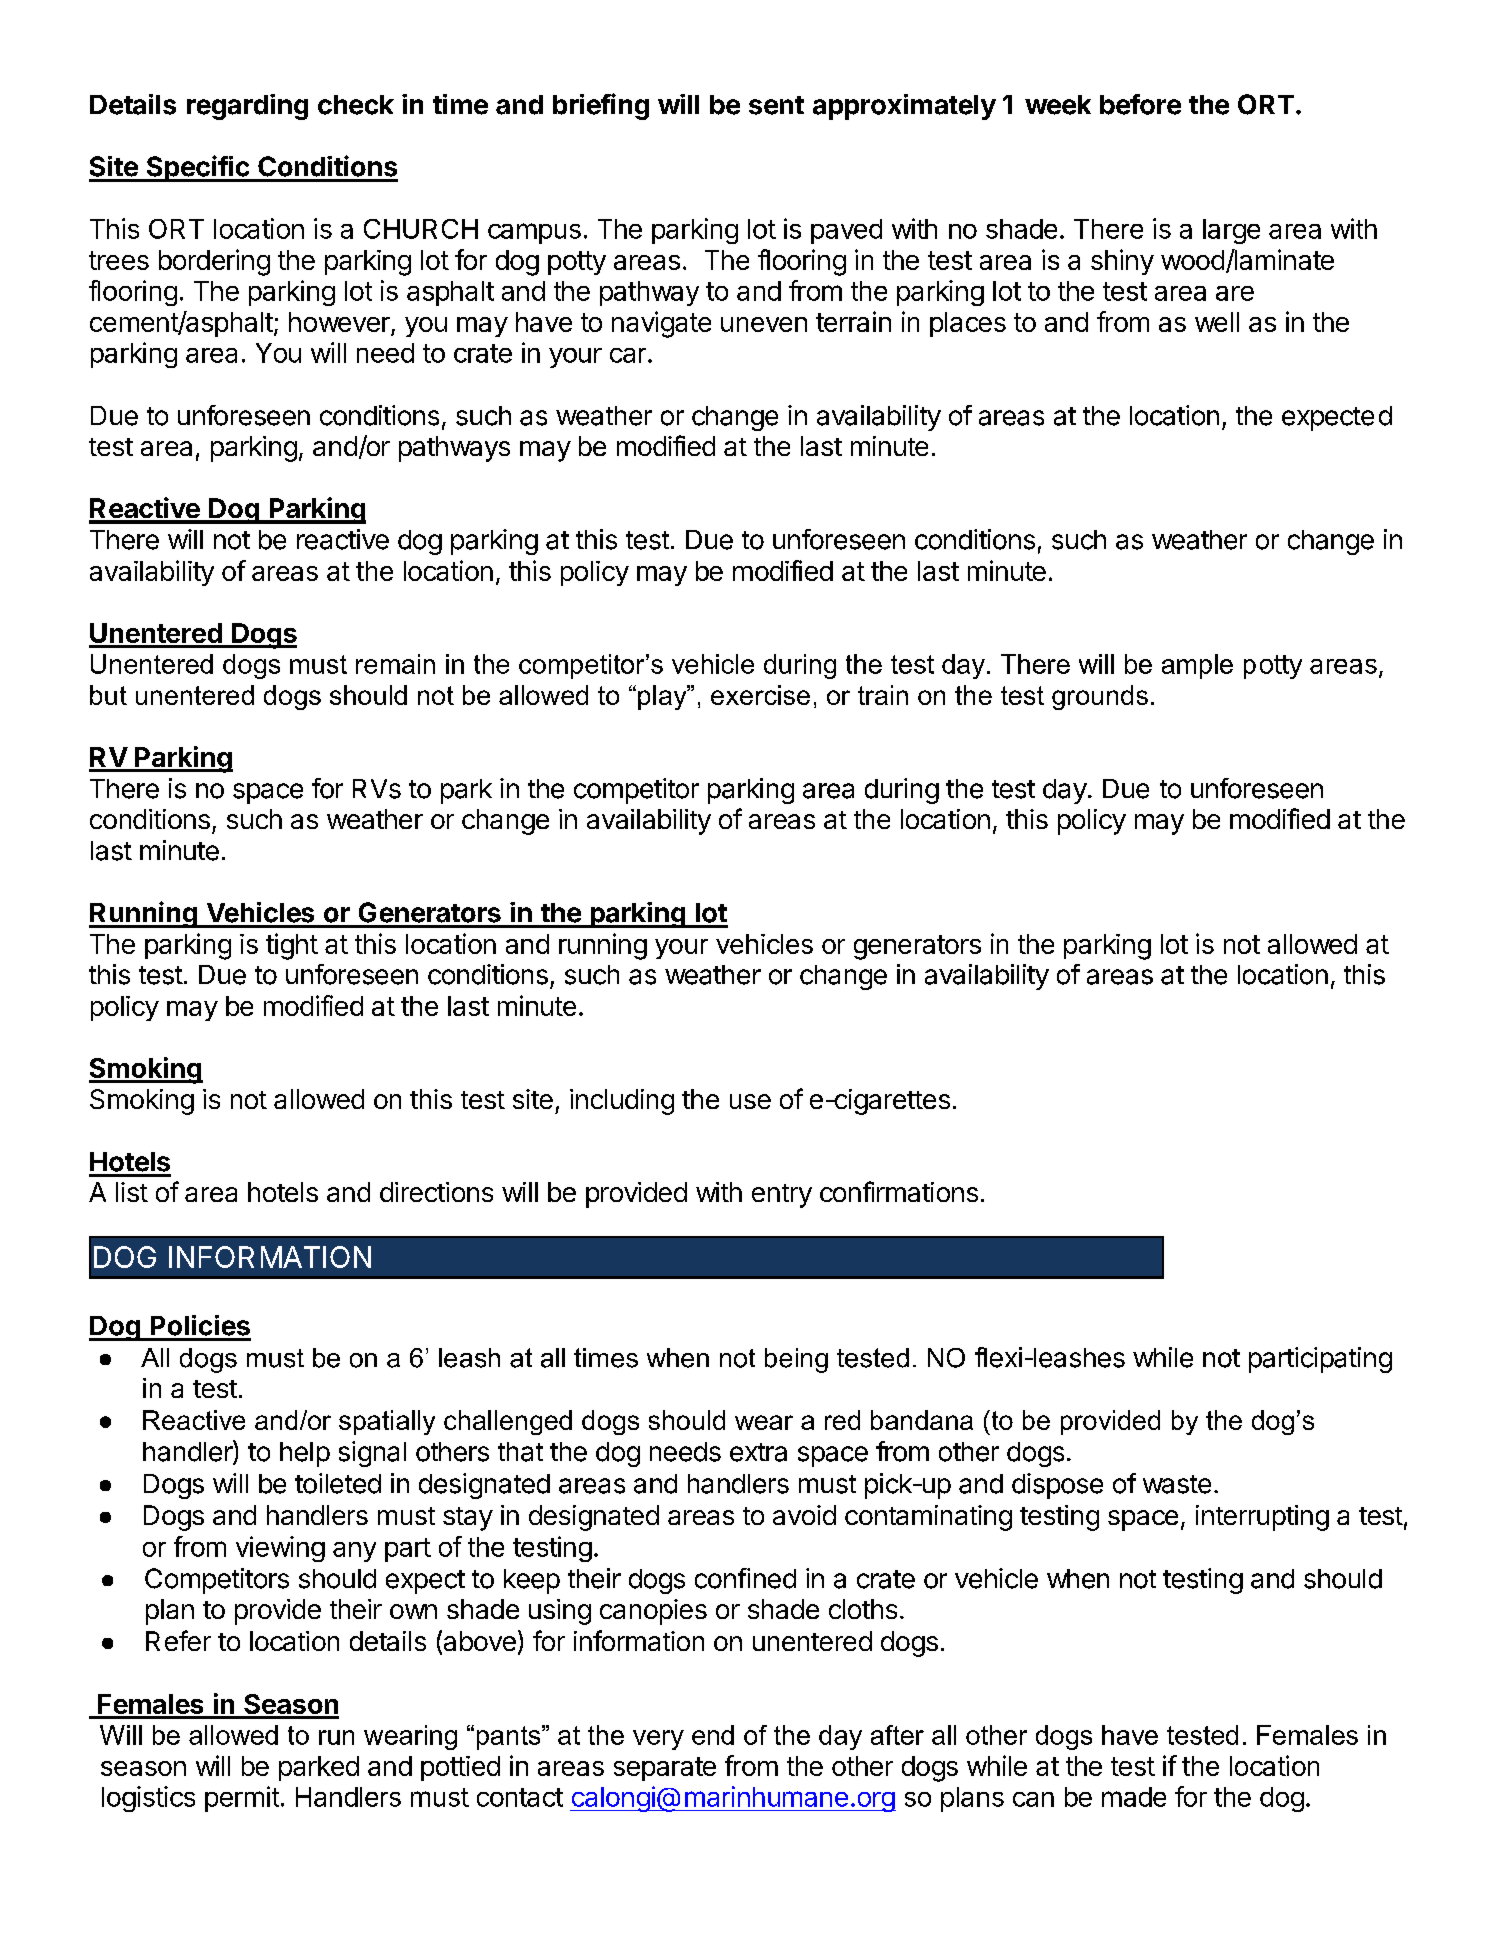 This screenshot has width=1504, height=1946. Describe the element at coordinates (197, 168) in the screenshot. I see `Specific` at that location.
